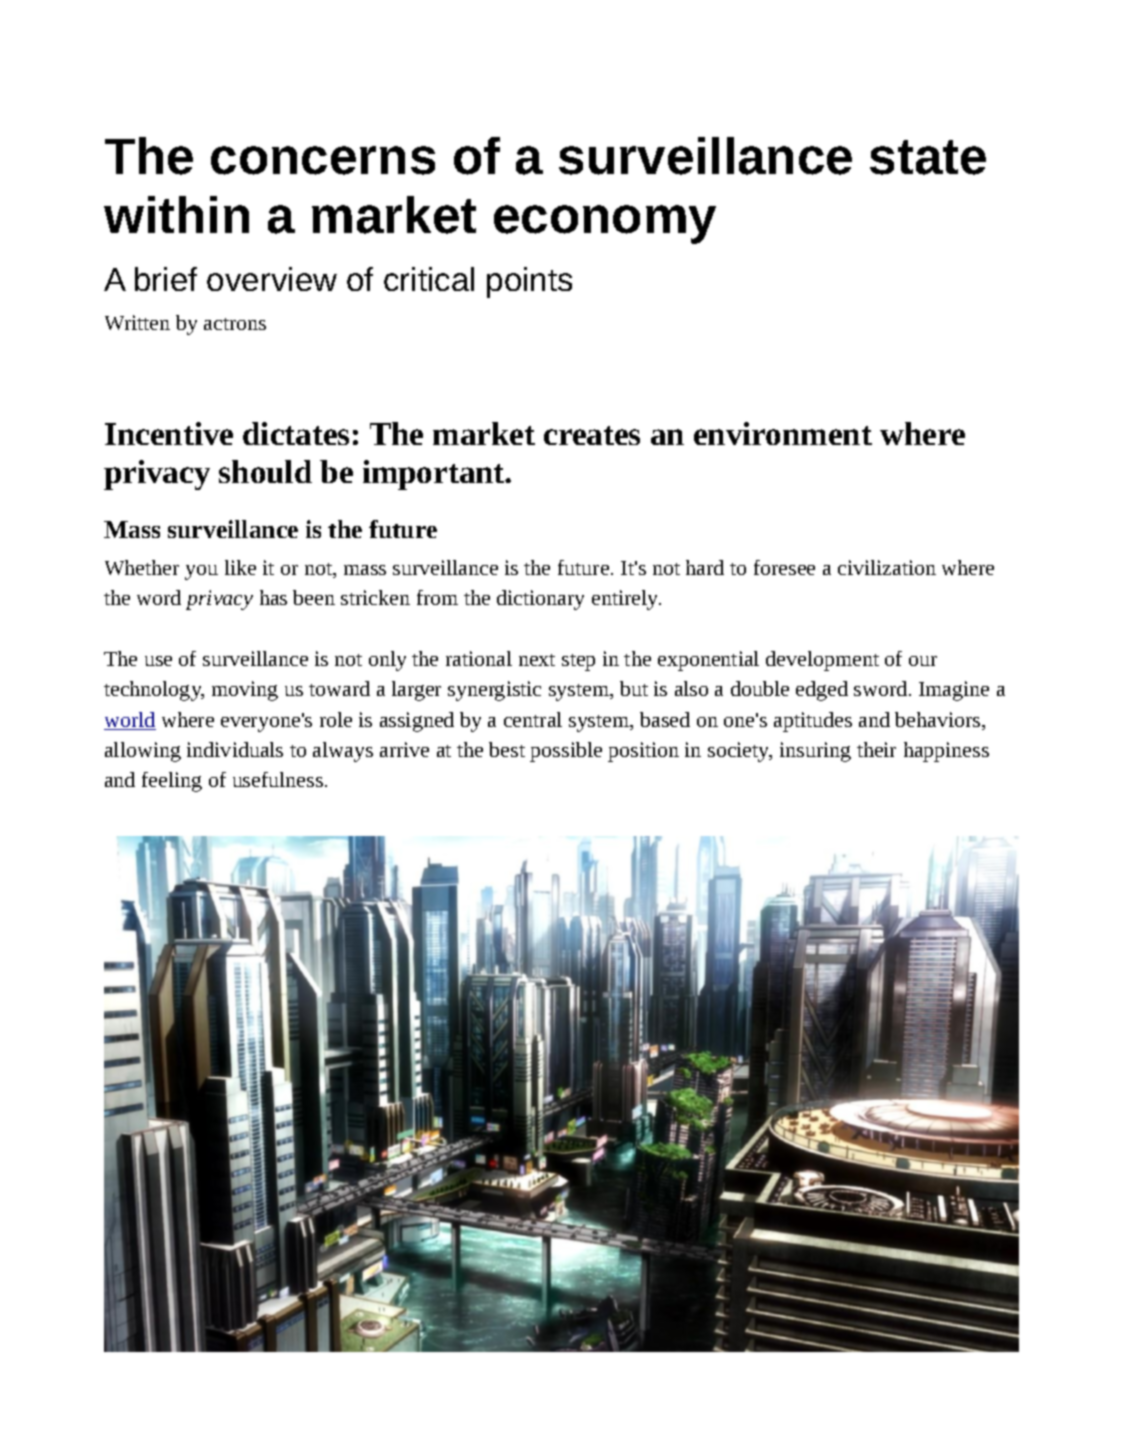 This document has height=1453, width=1123. Describe the element at coordinates (273, 597) in the document. I see `has` at that location.
